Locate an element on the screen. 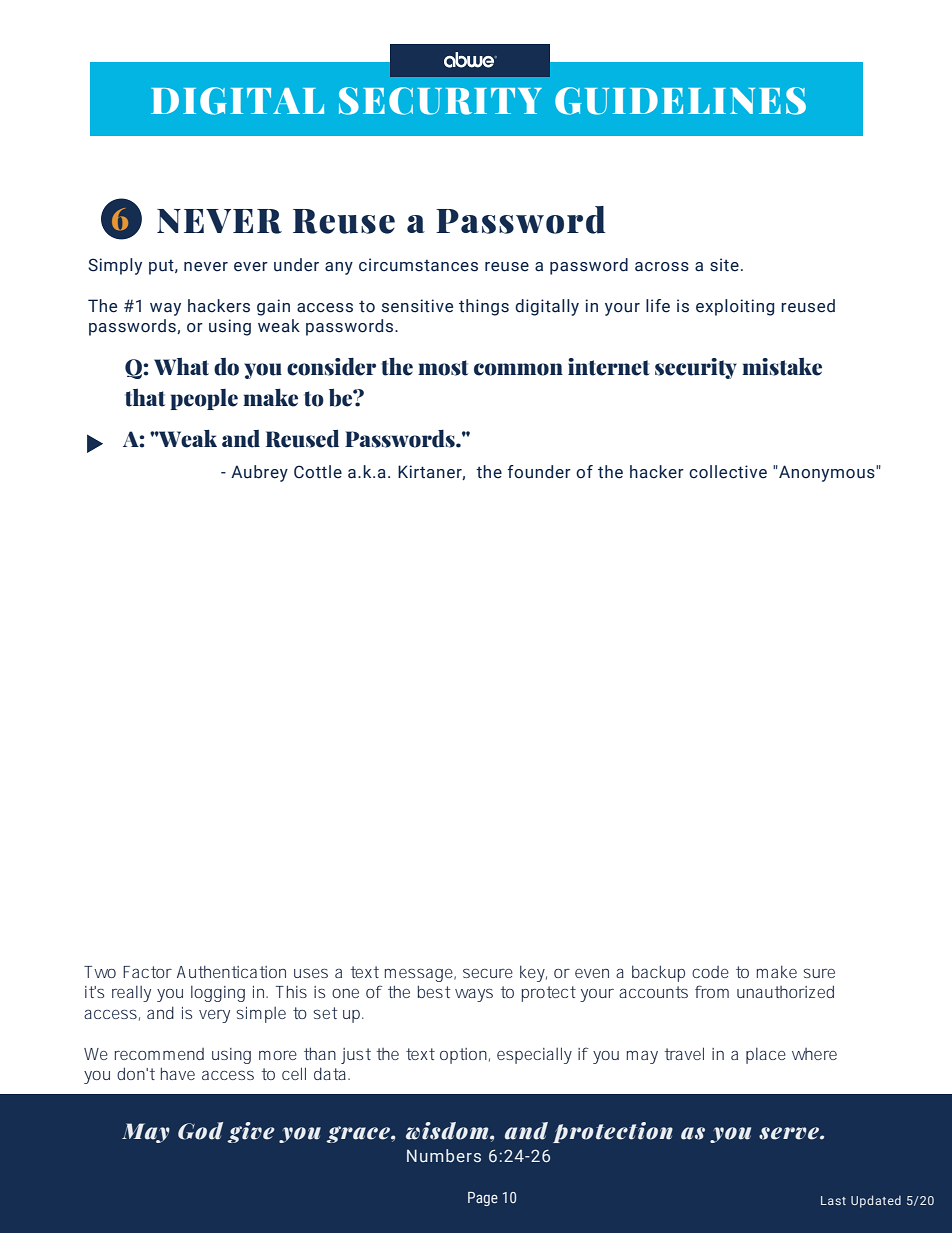  Simply is located at coordinates (115, 266).
